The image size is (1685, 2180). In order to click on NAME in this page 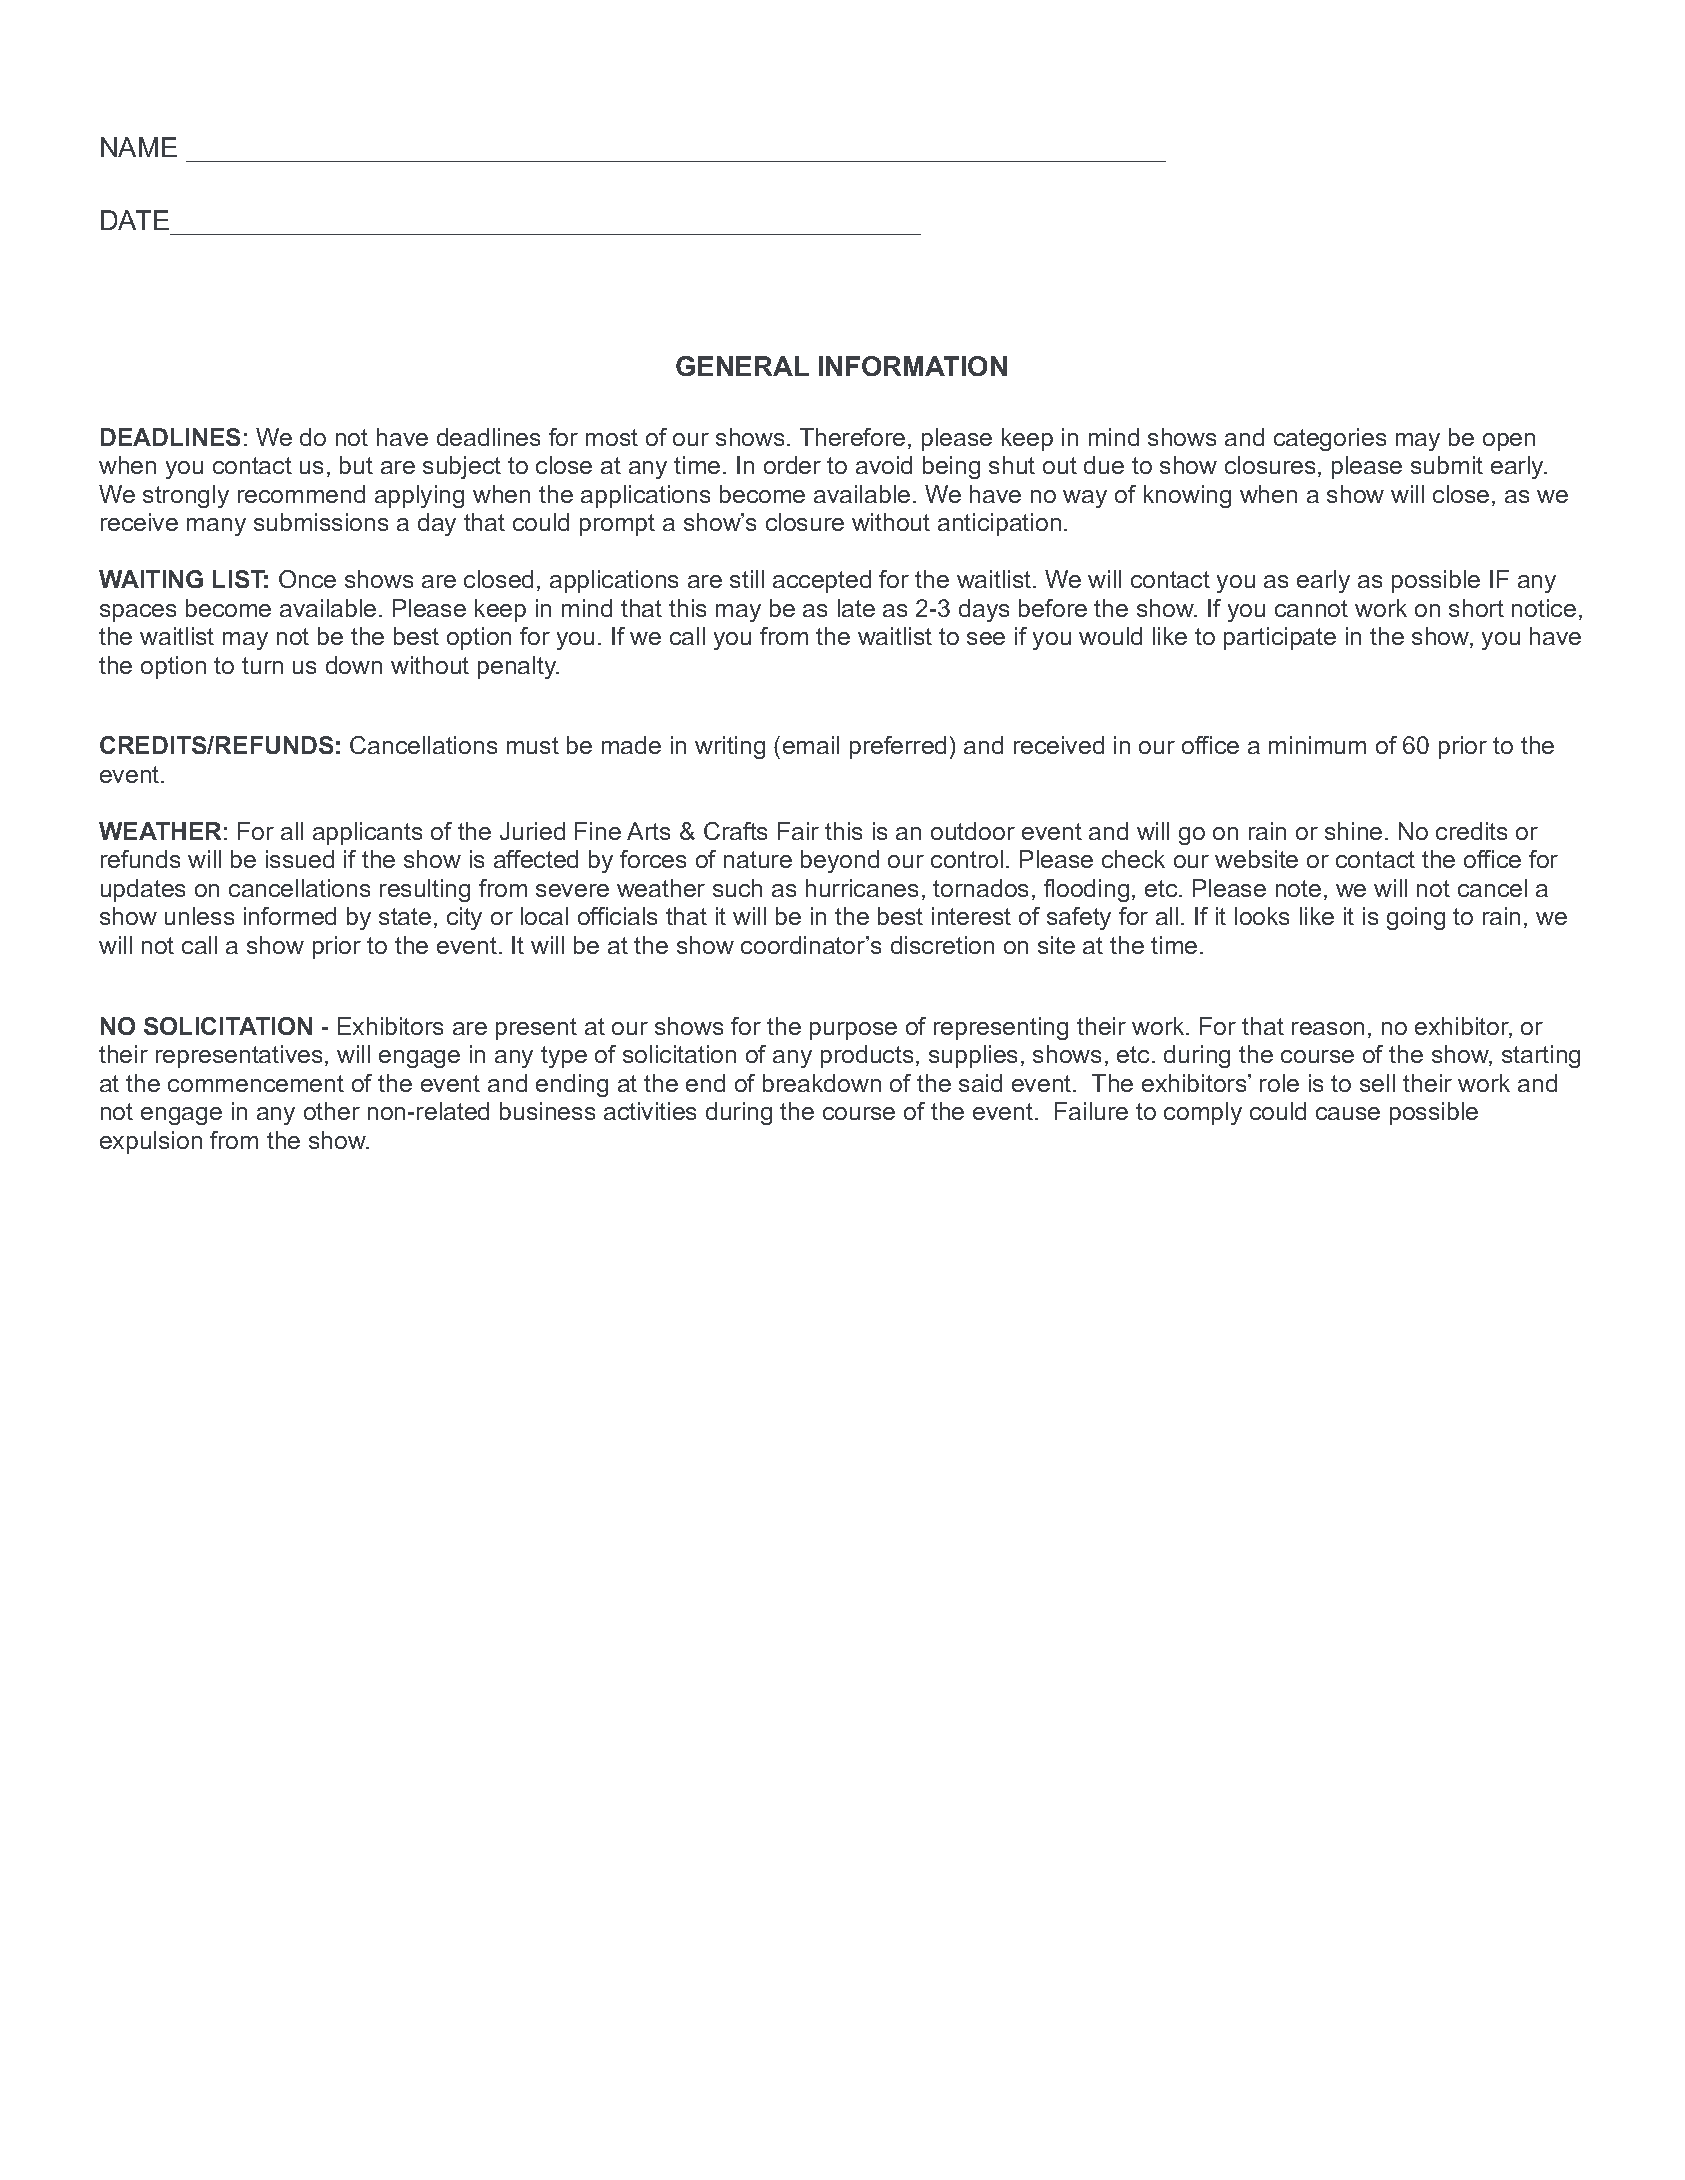, I will do `click(139, 147)`.
